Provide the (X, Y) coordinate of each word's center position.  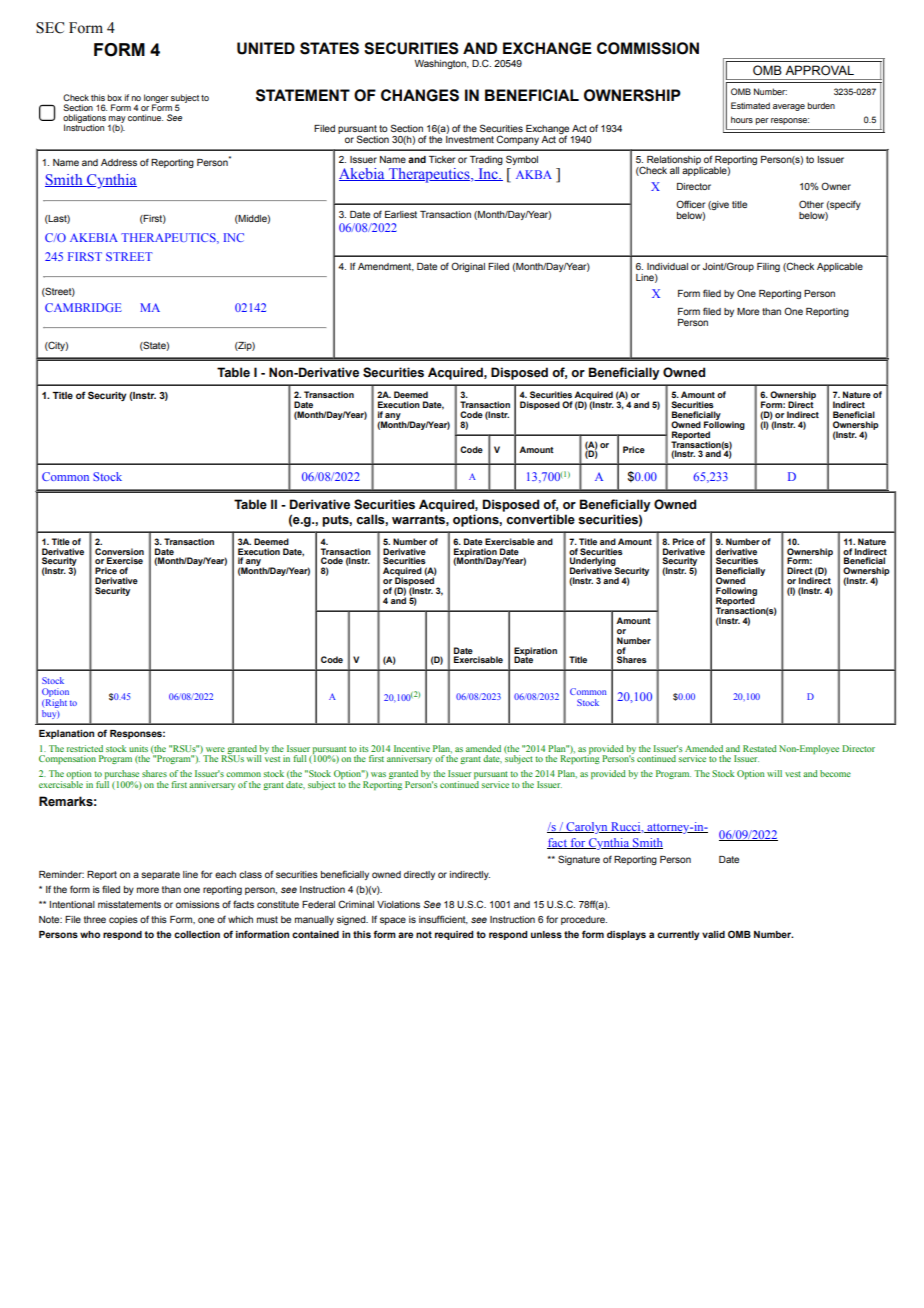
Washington (441, 64)
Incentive (412, 748)
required (454, 935)
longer (156, 99)
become (835, 773)
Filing (768, 267)
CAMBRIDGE (83, 307)
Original (468, 267)
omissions (198, 904)
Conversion (119, 551)
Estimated (750, 105)
